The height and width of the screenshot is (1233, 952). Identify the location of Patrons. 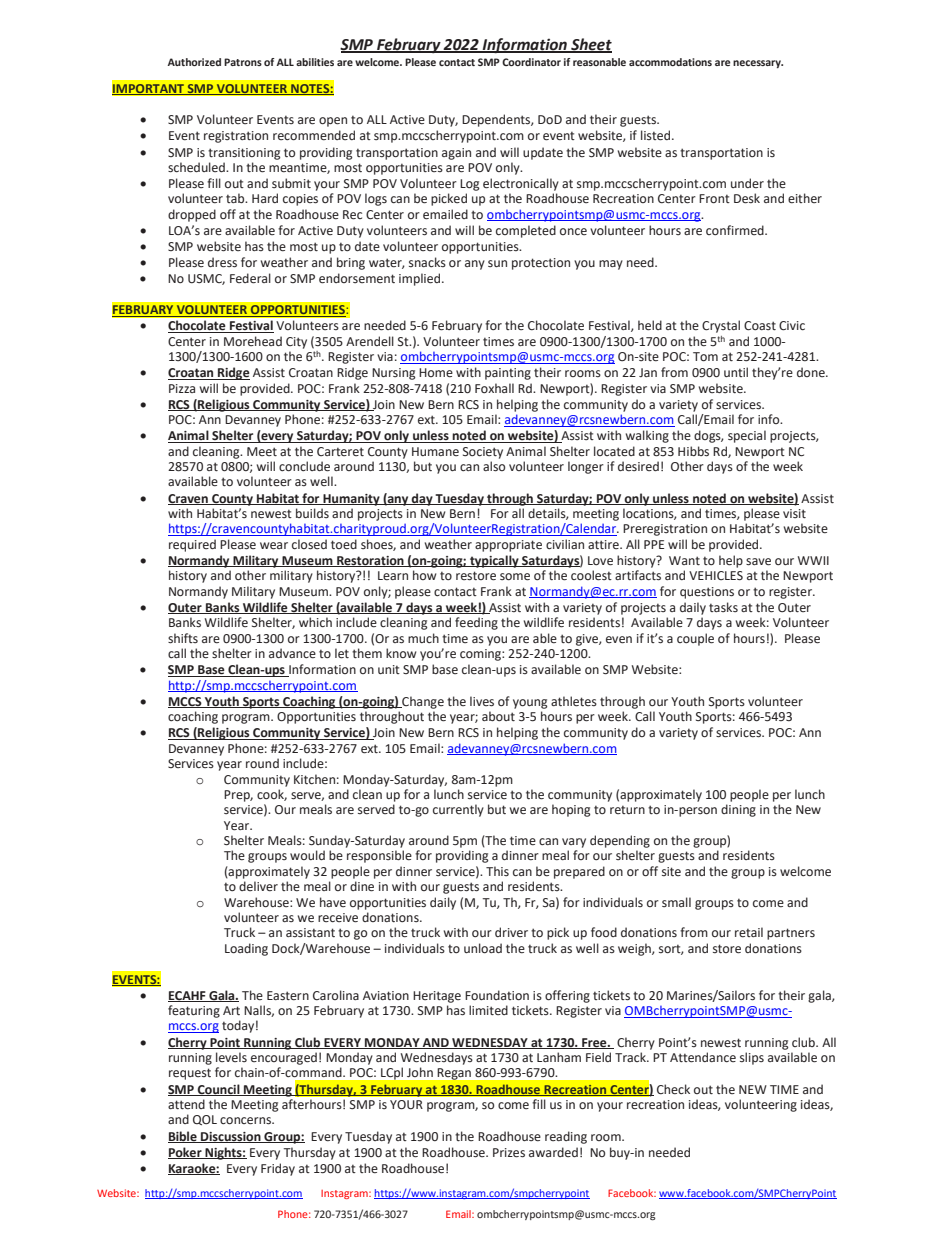
(243, 62).
